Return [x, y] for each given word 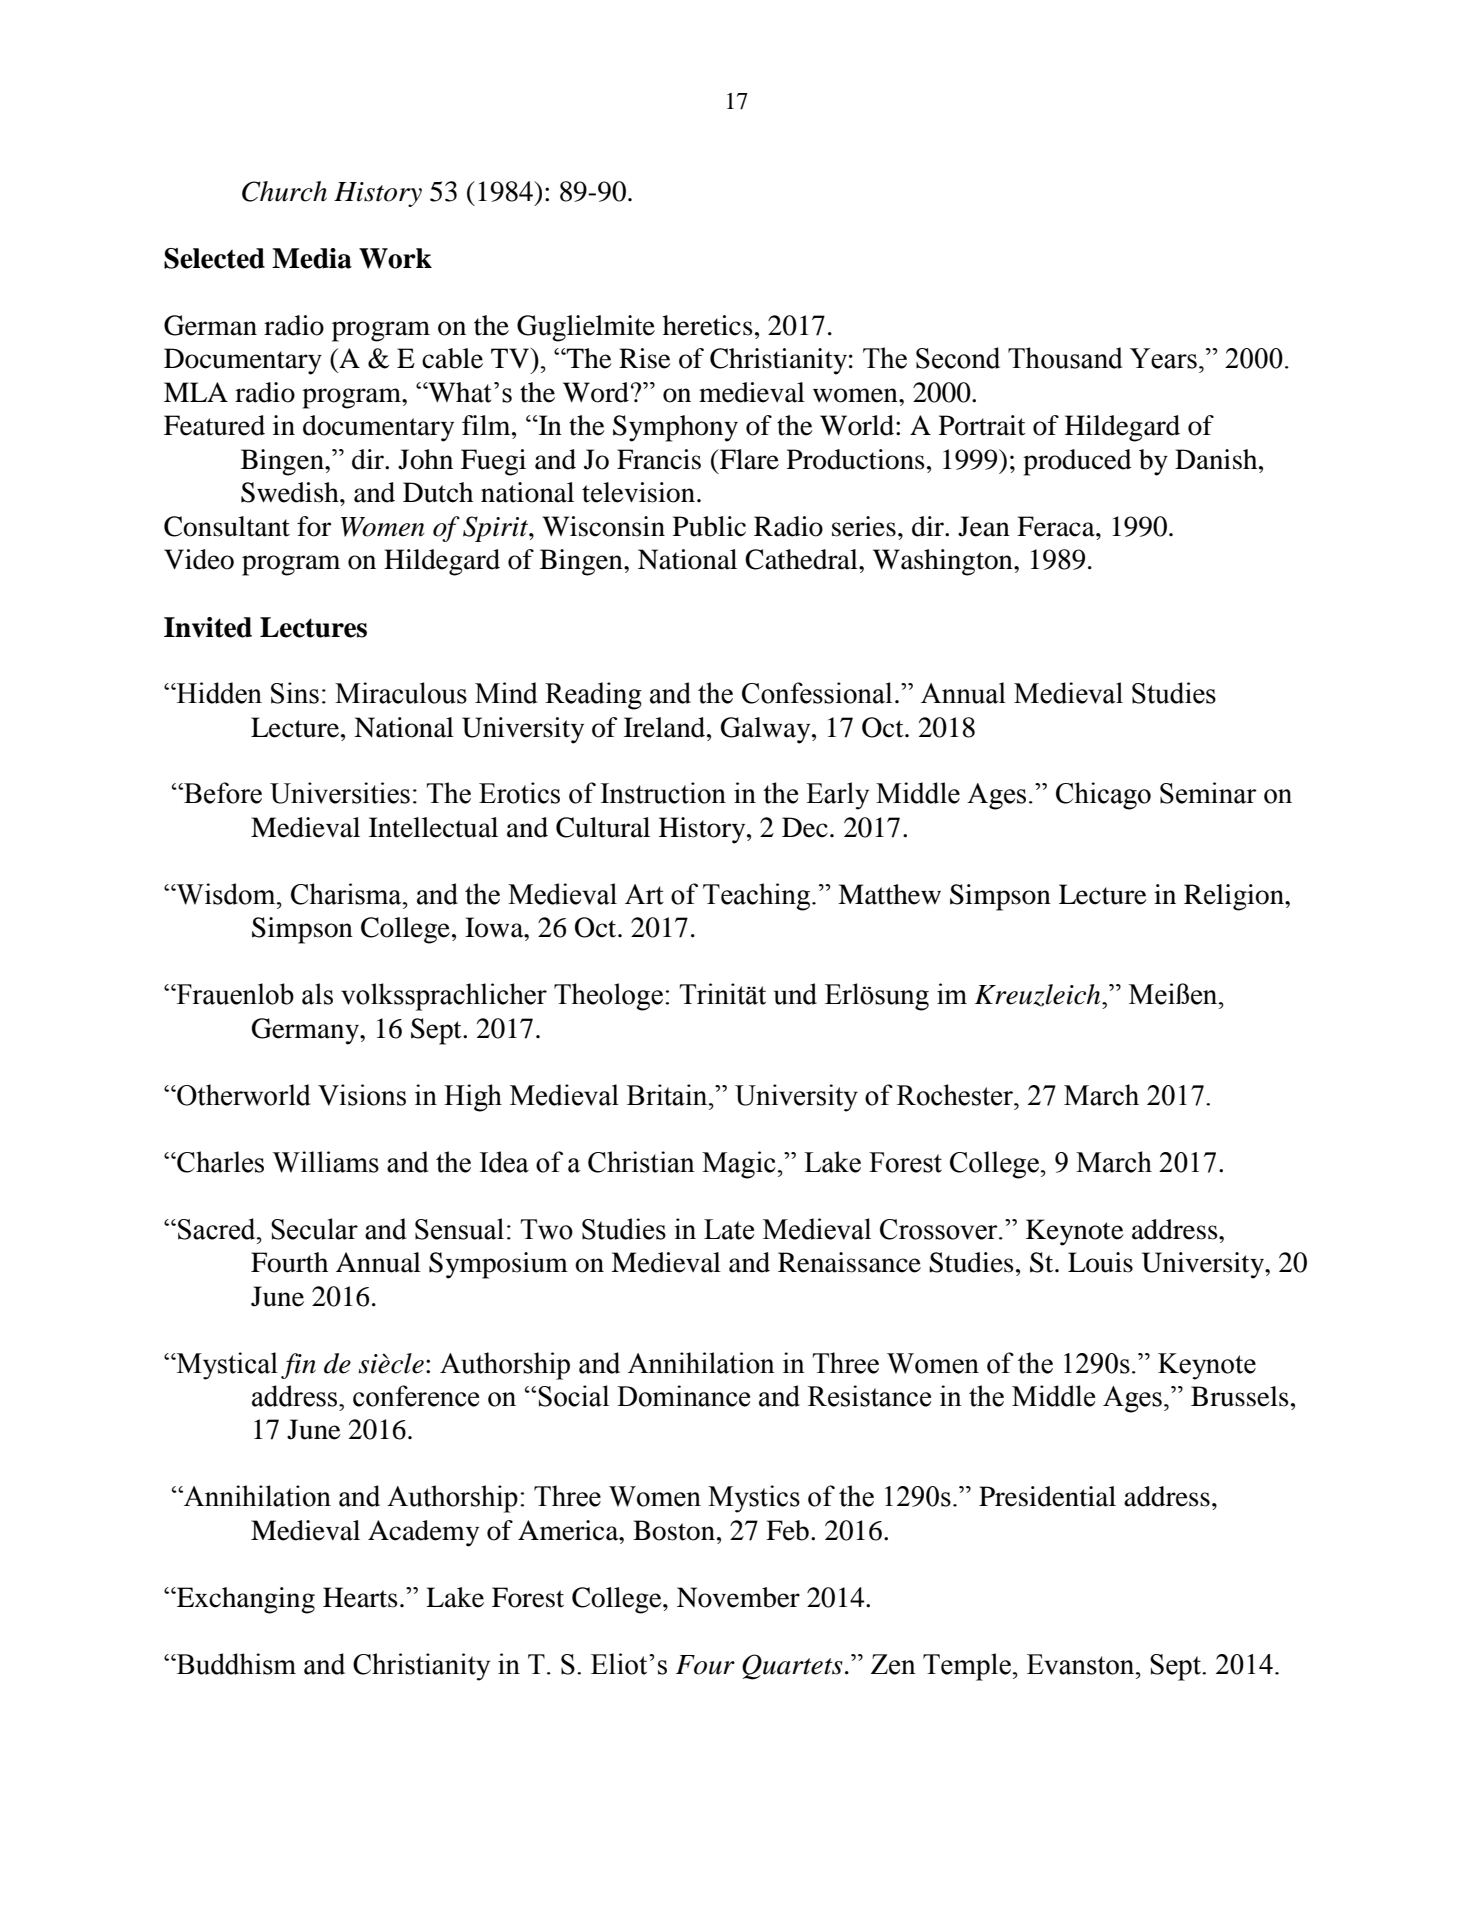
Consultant [227, 526]
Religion [1235, 897]
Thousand [1065, 358]
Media [312, 258]
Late [729, 1229]
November [738, 1597]
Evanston [1082, 1664]
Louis [1100, 1262]
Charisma [347, 894]
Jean [984, 526]
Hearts [360, 1597]
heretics [708, 325]
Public [709, 526]
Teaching [758, 897]
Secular [314, 1229]
